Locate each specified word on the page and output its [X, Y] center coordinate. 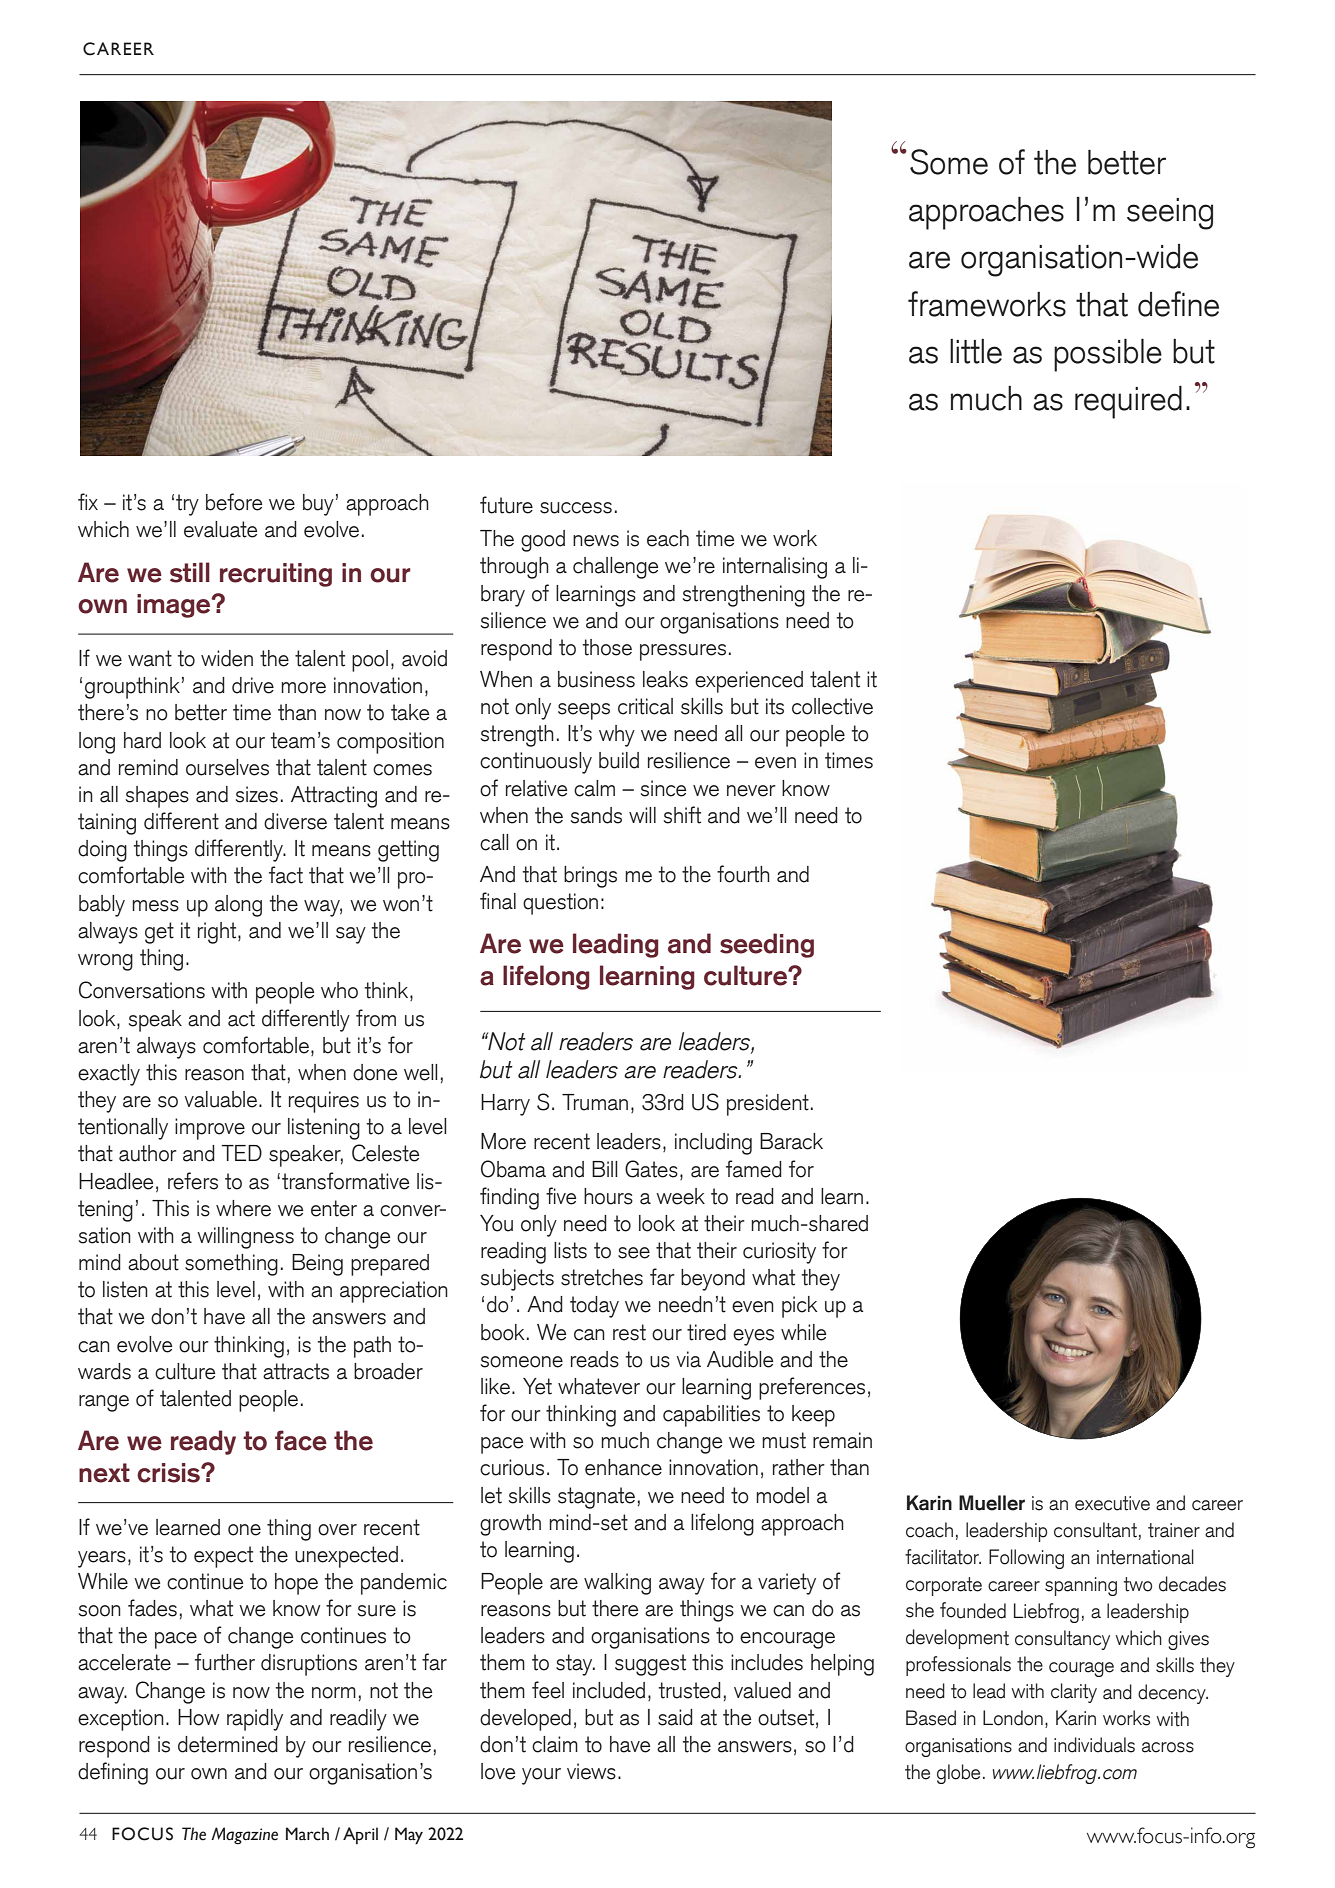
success [576, 508]
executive [1112, 1503]
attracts [296, 1371]
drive [253, 685]
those [607, 647]
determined [228, 1744]
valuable [221, 1099]
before [234, 502]
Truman [595, 1102]
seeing [1170, 214]
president [768, 1105]
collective [832, 706]
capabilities [711, 1416]
